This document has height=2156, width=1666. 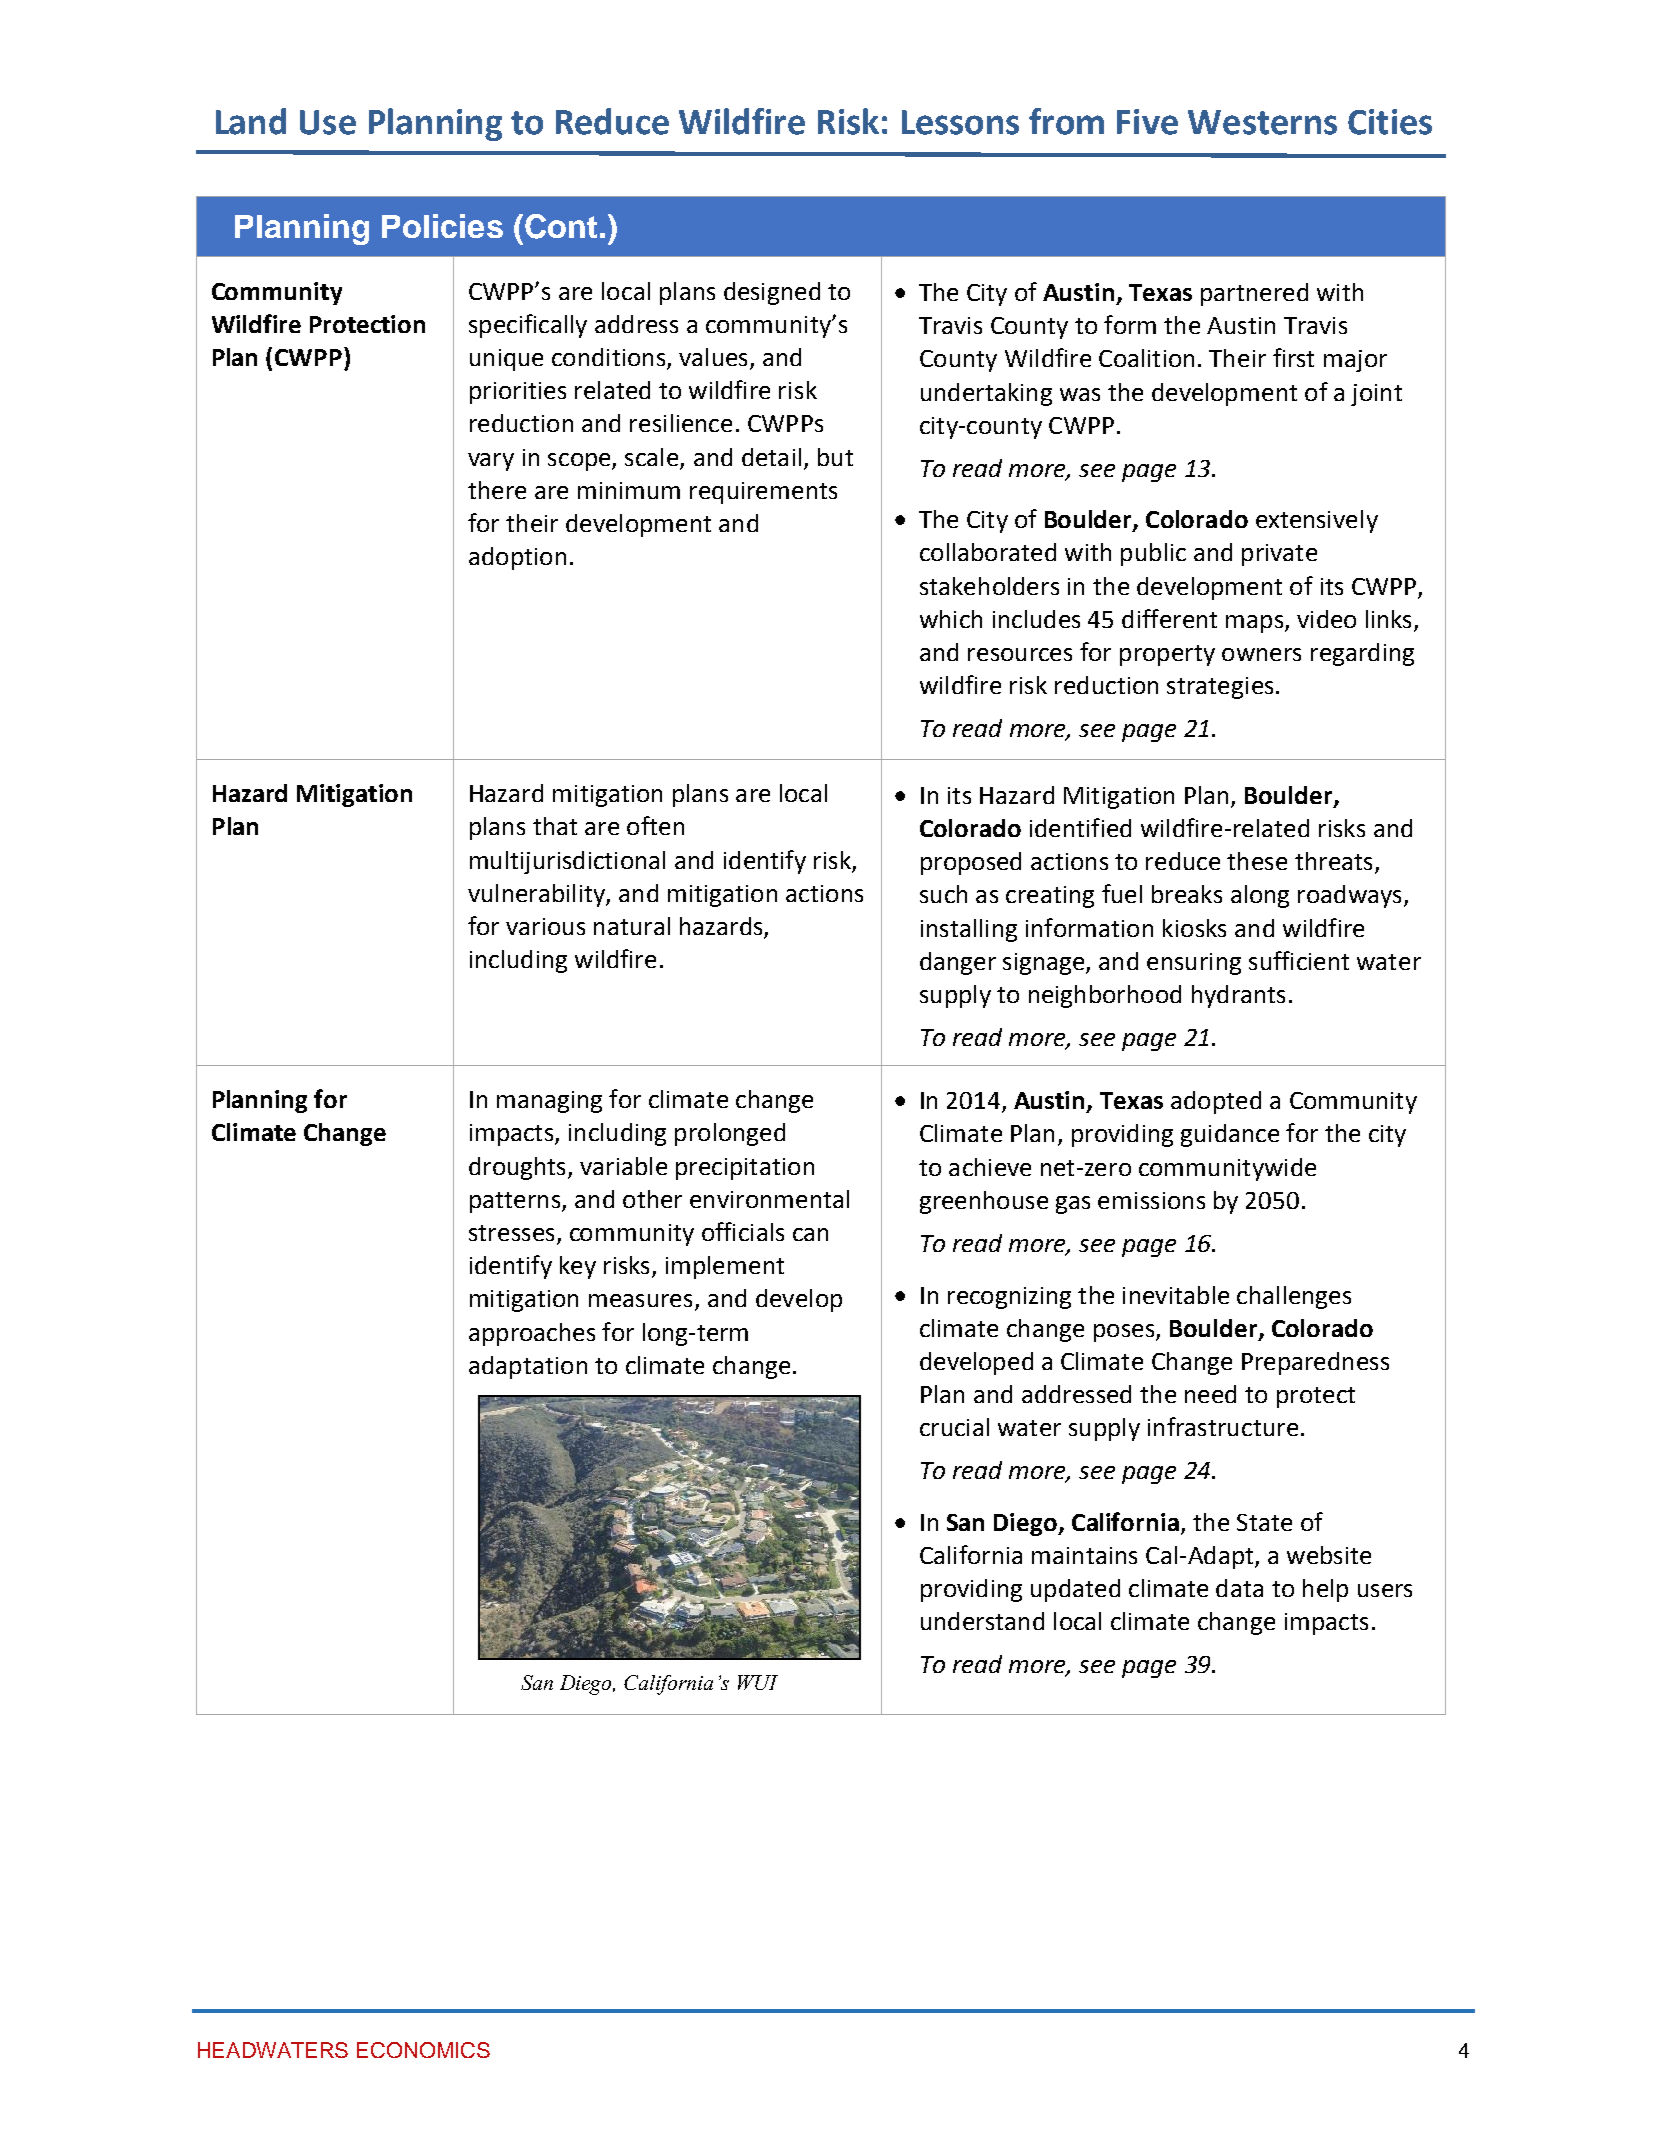 I want to click on approaches, so click(x=532, y=1334).
